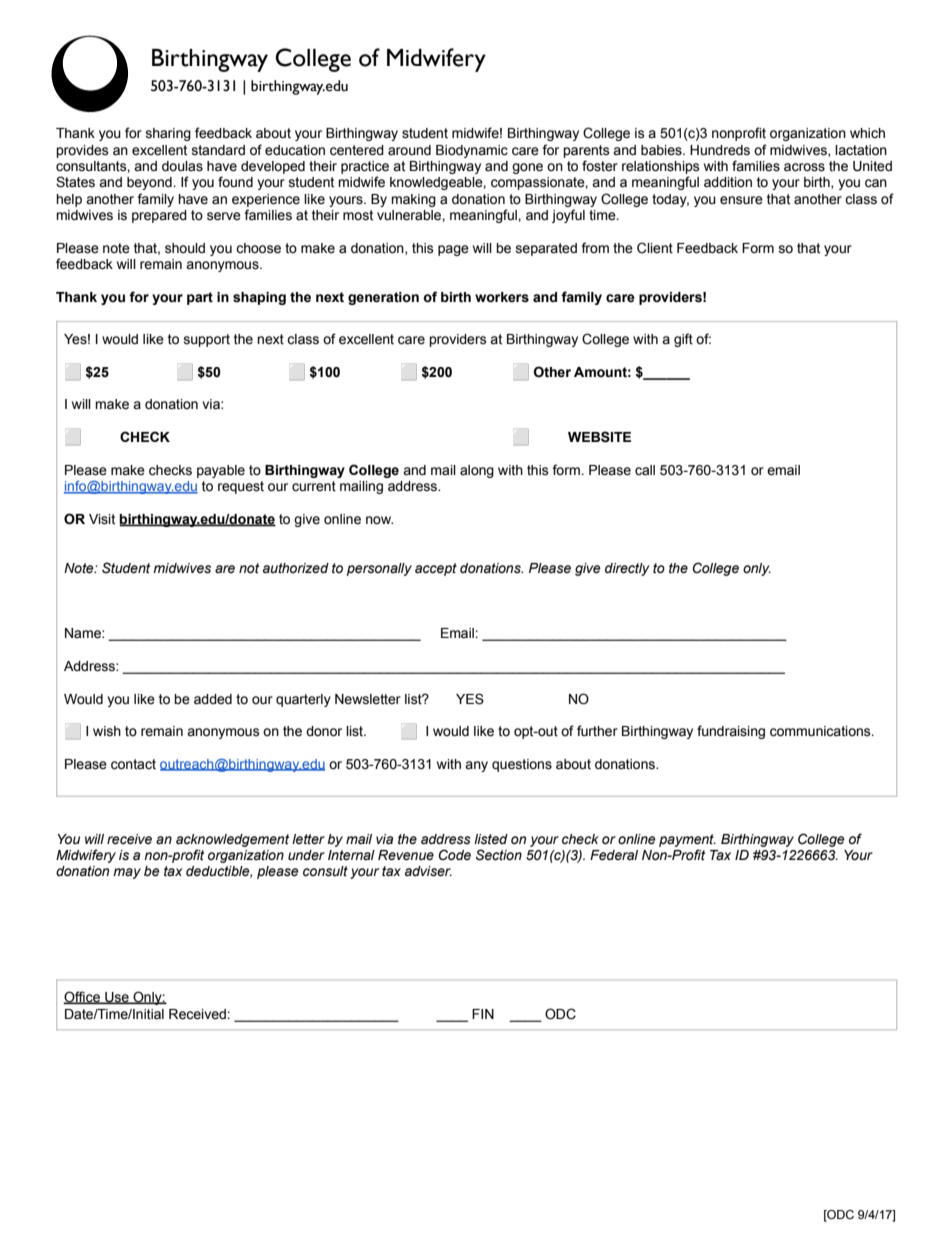 The image size is (952, 1233). What do you see at coordinates (117, 998) in the screenshot?
I see `Use` at bounding box center [117, 998].
